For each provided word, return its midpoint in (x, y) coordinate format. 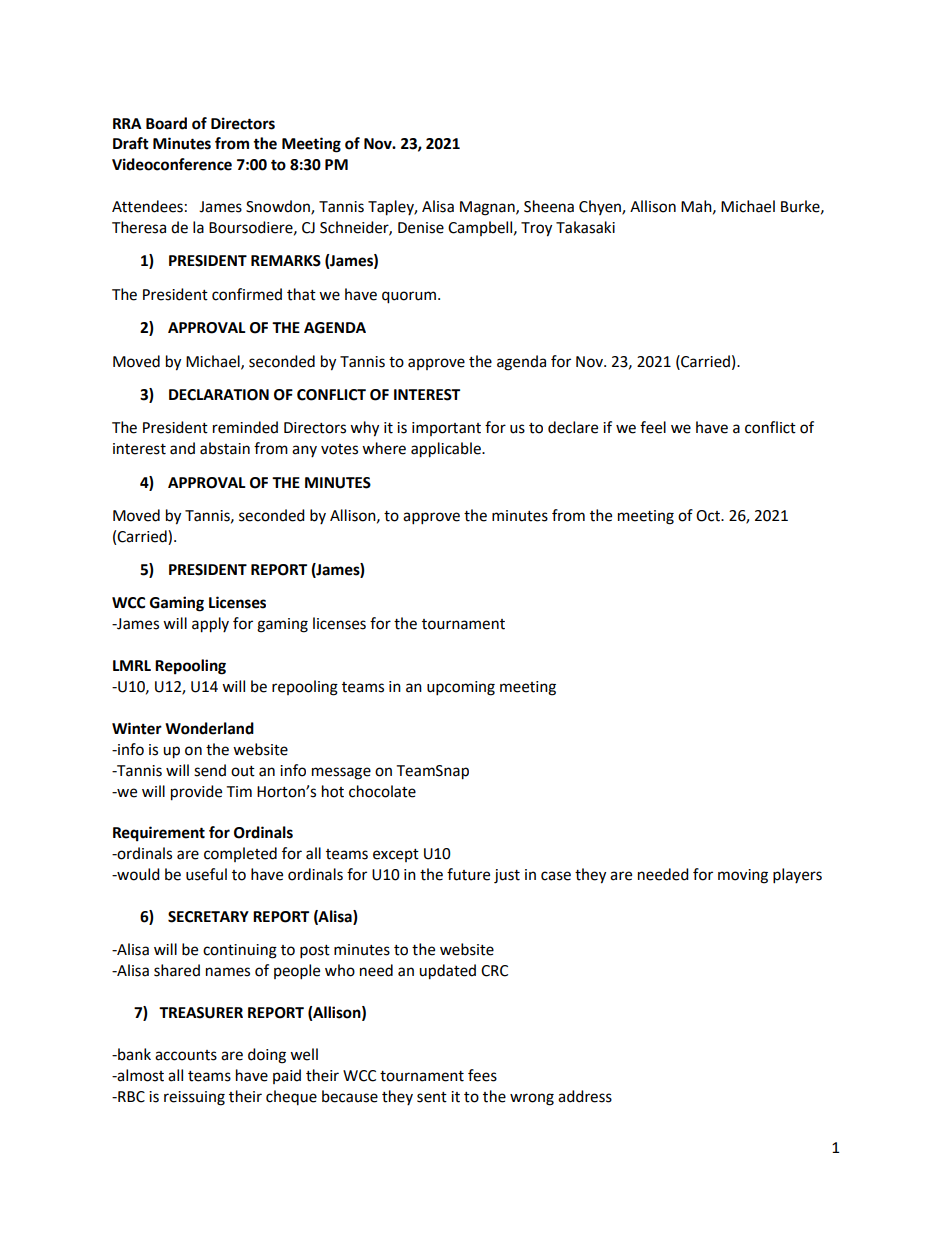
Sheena (549, 206)
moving (743, 876)
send (210, 770)
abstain (225, 448)
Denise (421, 228)
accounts (186, 1055)
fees (482, 1075)
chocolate (382, 791)
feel (653, 427)
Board (166, 123)
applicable (447, 450)
